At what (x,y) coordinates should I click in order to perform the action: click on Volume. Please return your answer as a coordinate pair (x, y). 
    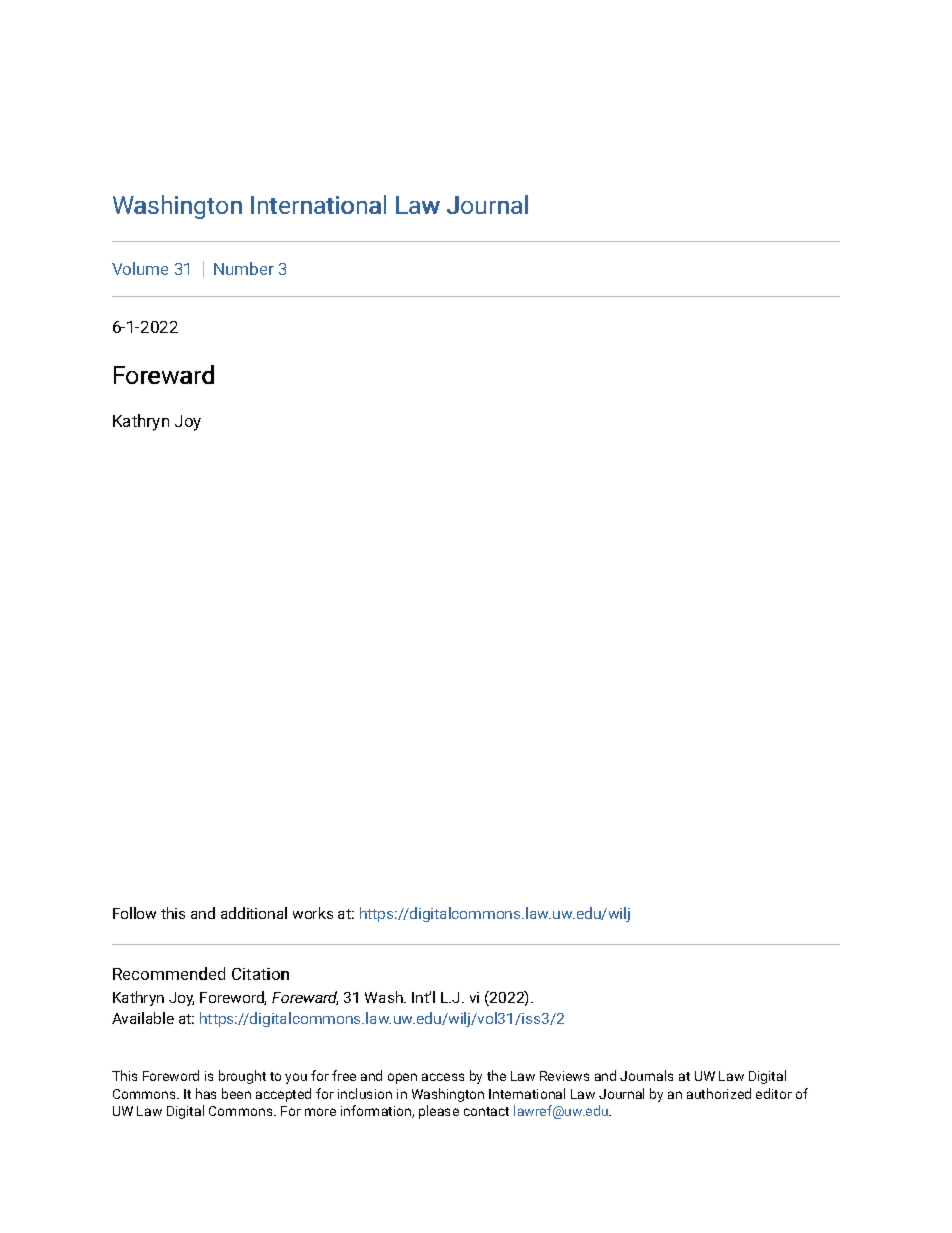
    Looking at the image, I should click on (140, 268).
